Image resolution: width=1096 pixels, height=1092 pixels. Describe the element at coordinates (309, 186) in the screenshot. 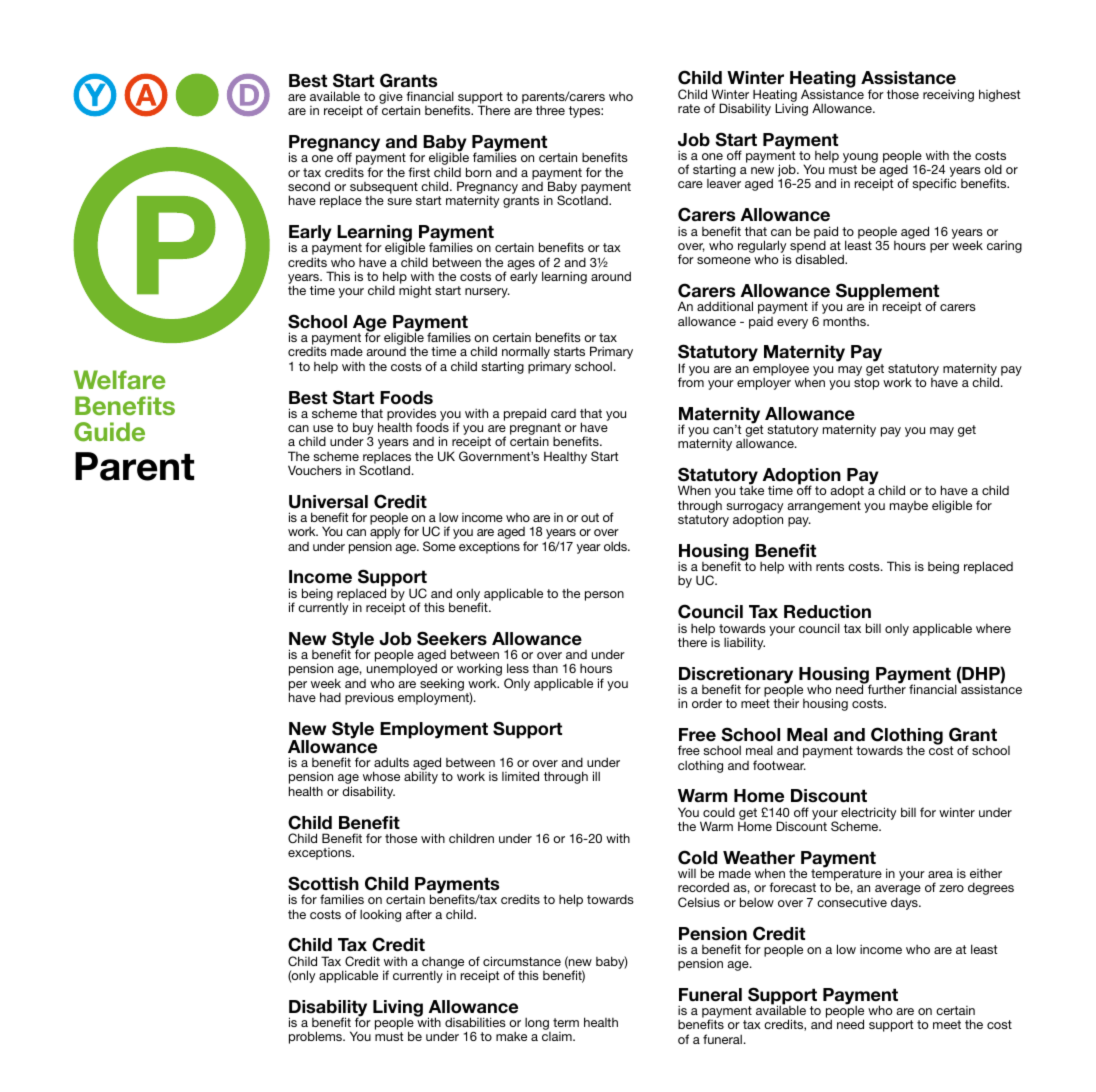

I see `second` at that location.
